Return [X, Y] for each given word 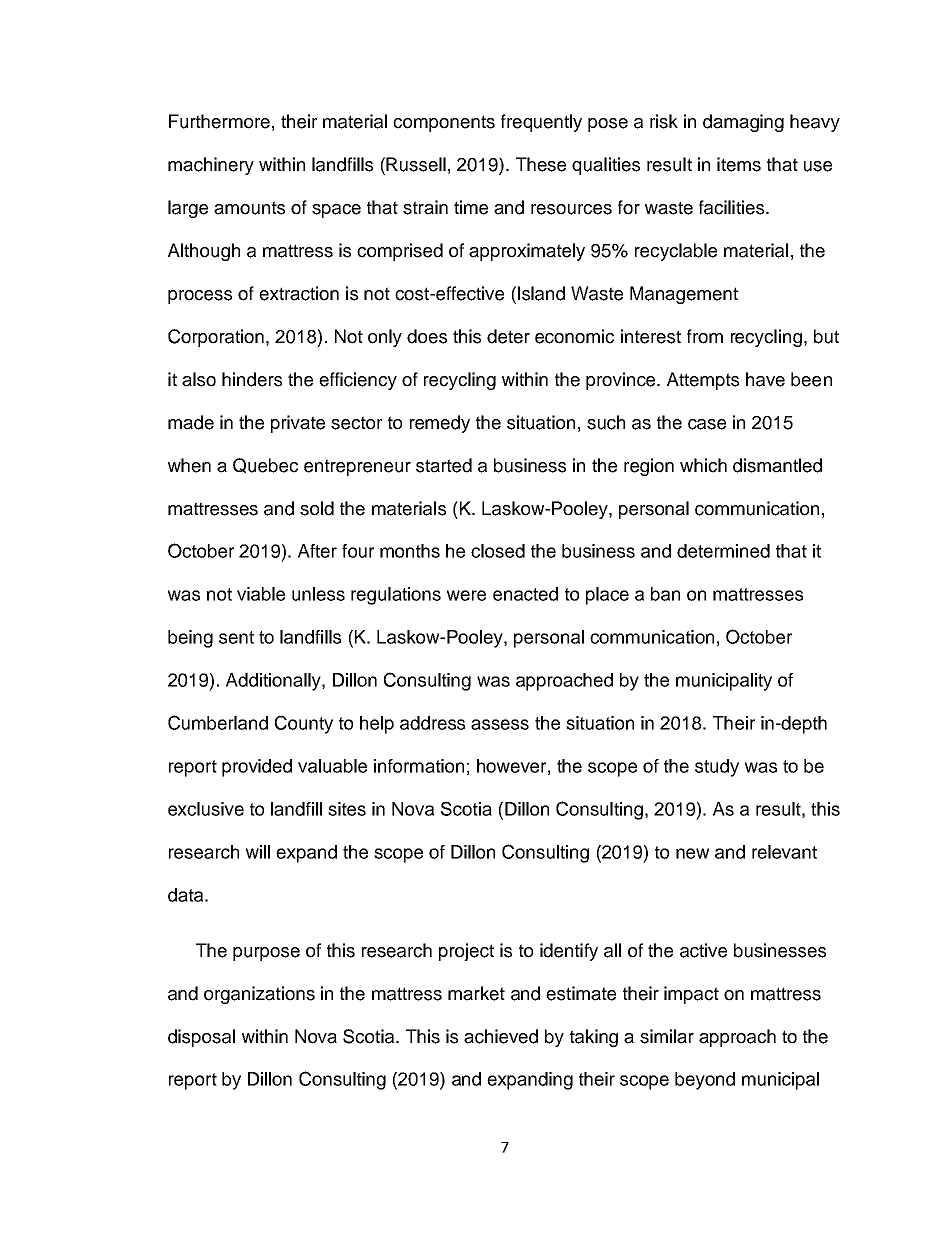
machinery [211, 166]
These [541, 164]
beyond [705, 1081]
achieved [501, 1036]
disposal [201, 1038]
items [739, 164]
